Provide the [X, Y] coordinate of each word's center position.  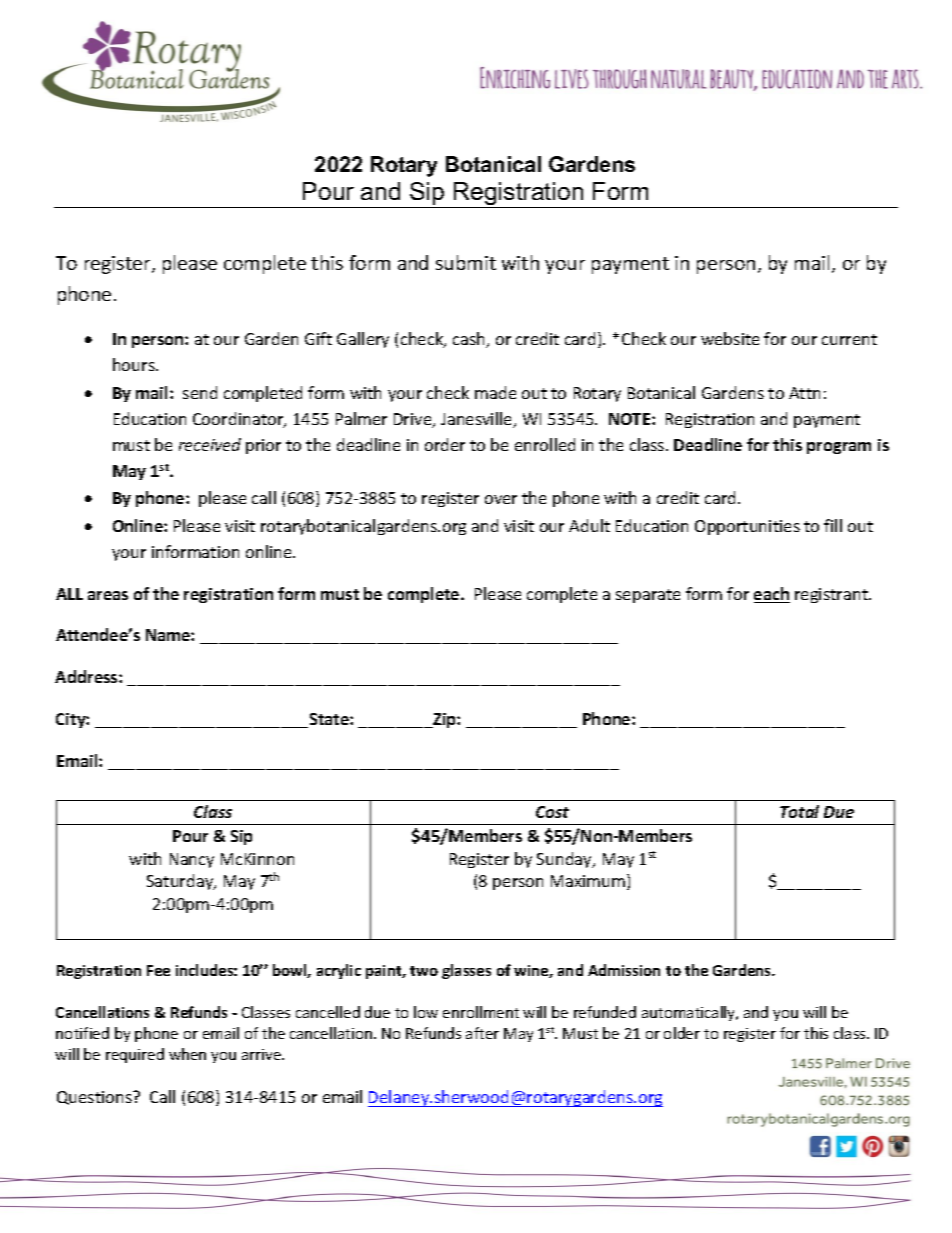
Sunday [566, 860]
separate [648, 596]
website [730, 338]
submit [466, 262]
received [210, 444]
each [772, 595]
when [187, 1054]
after [482, 1033]
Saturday [181, 882]
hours [135, 364]
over [501, 499]
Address [87, 676]
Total [799, 811]
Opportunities [747, 527]
